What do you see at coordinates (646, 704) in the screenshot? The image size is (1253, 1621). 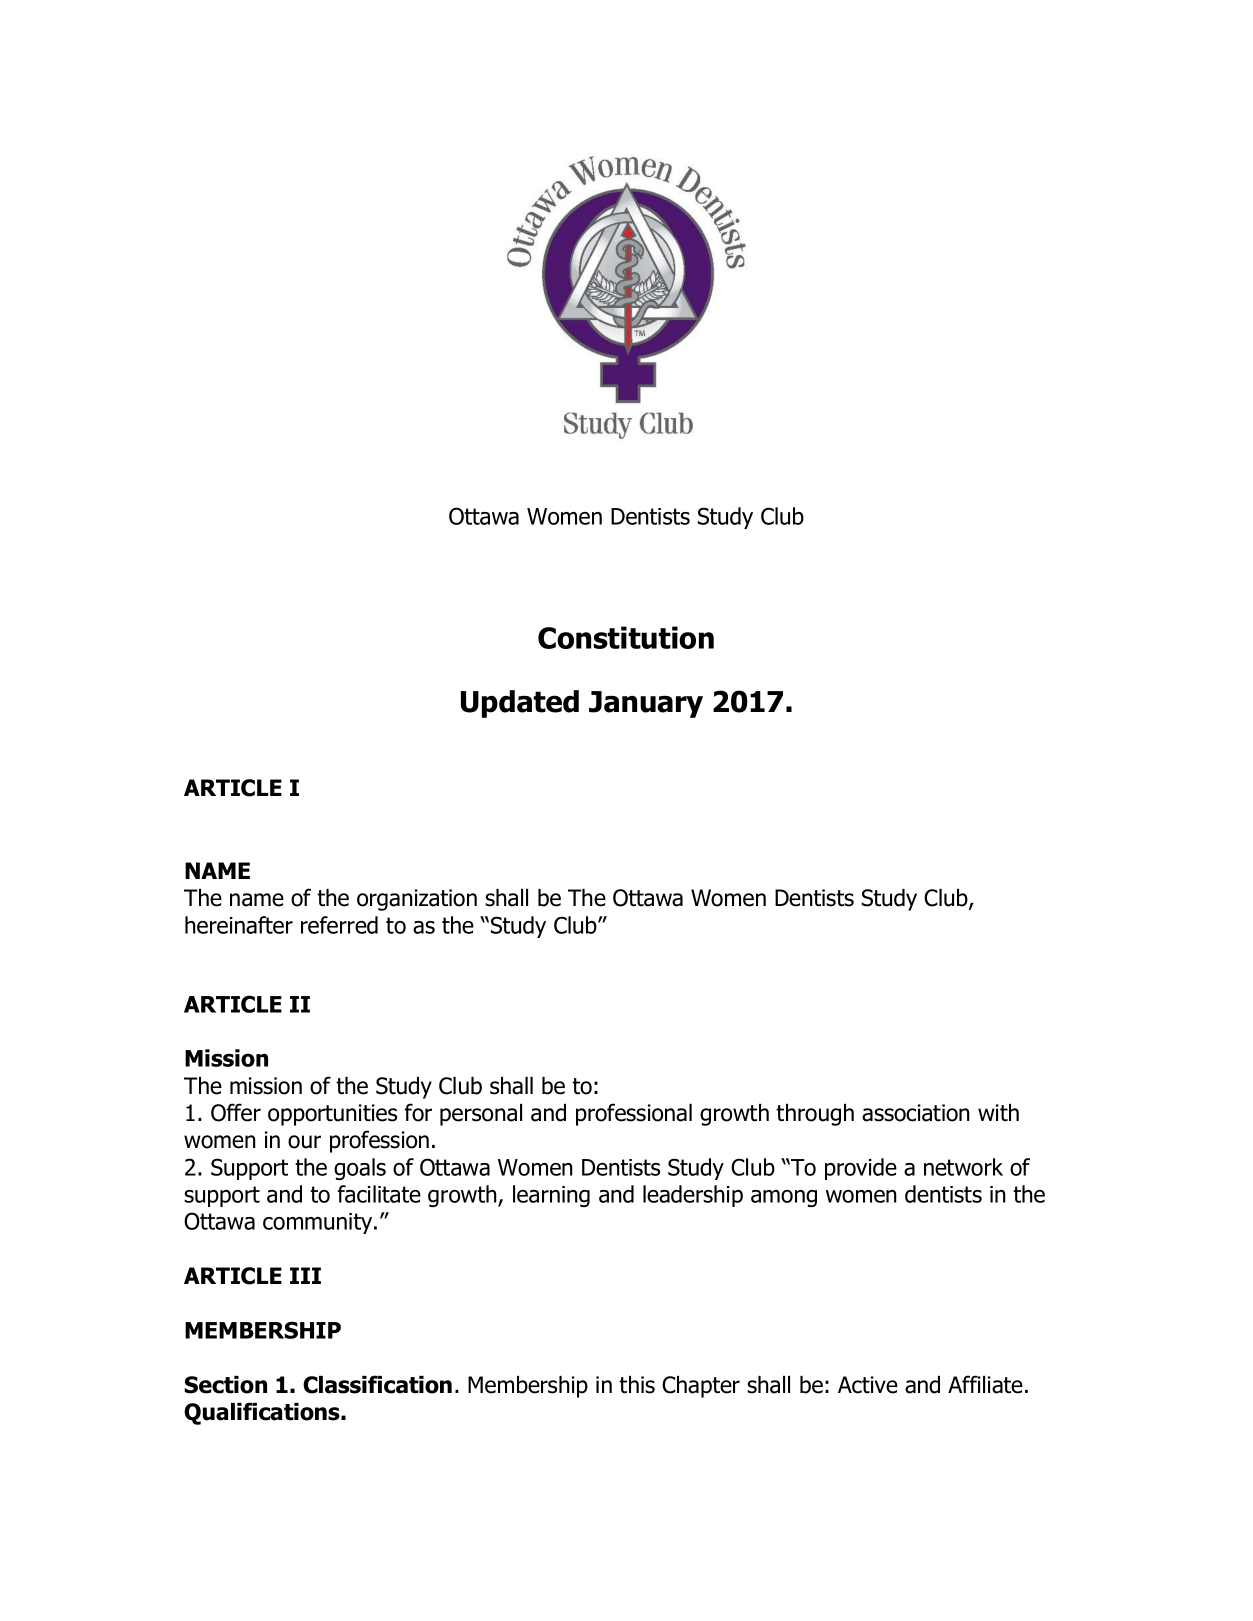 I see `January` at bounding box center [646, 704].
